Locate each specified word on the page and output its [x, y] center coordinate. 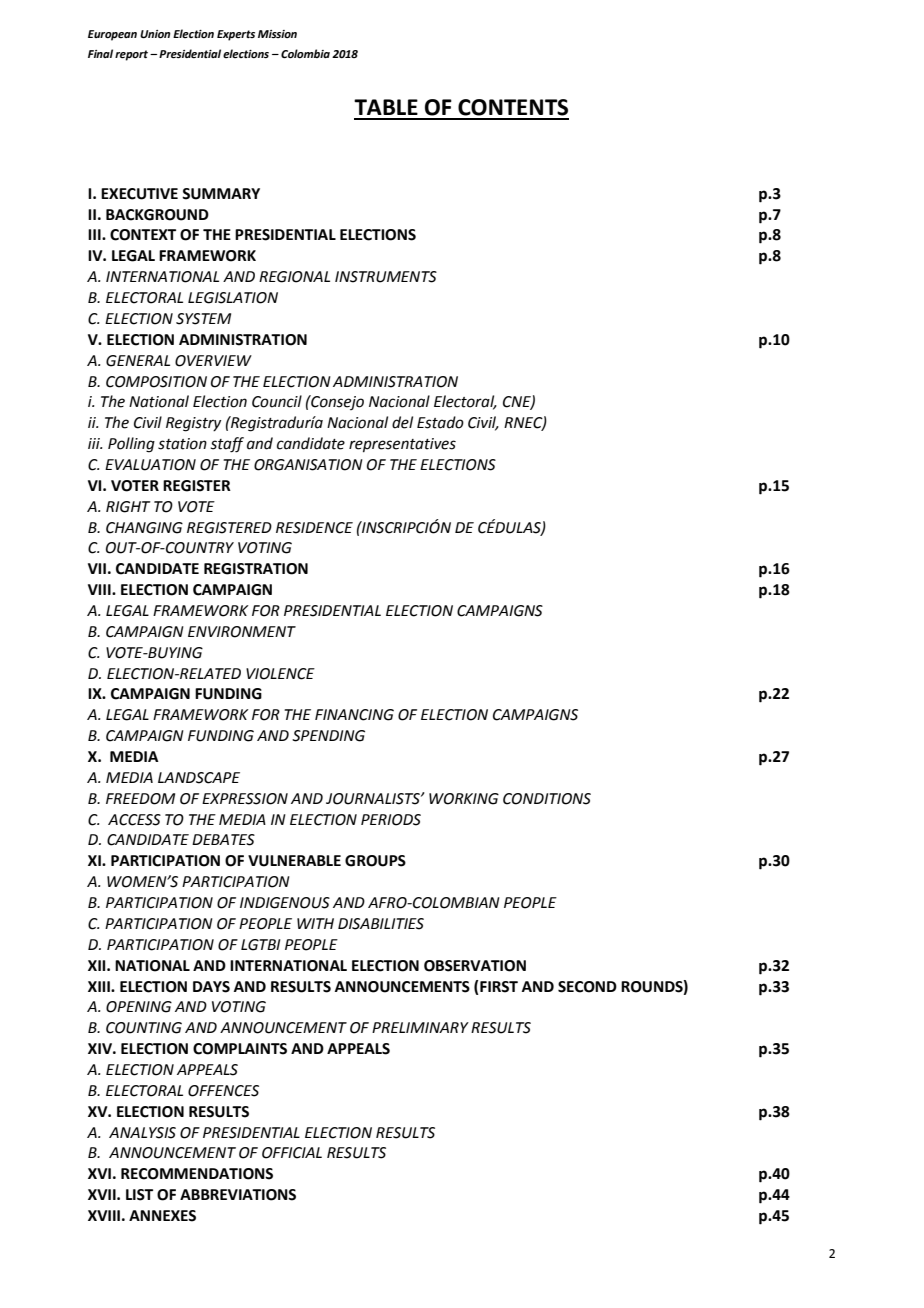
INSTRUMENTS [386, 277]
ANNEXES [162, 1216]
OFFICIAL [292, 1153]
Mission [277, 34]
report [133, 55]
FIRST [499, 987]
